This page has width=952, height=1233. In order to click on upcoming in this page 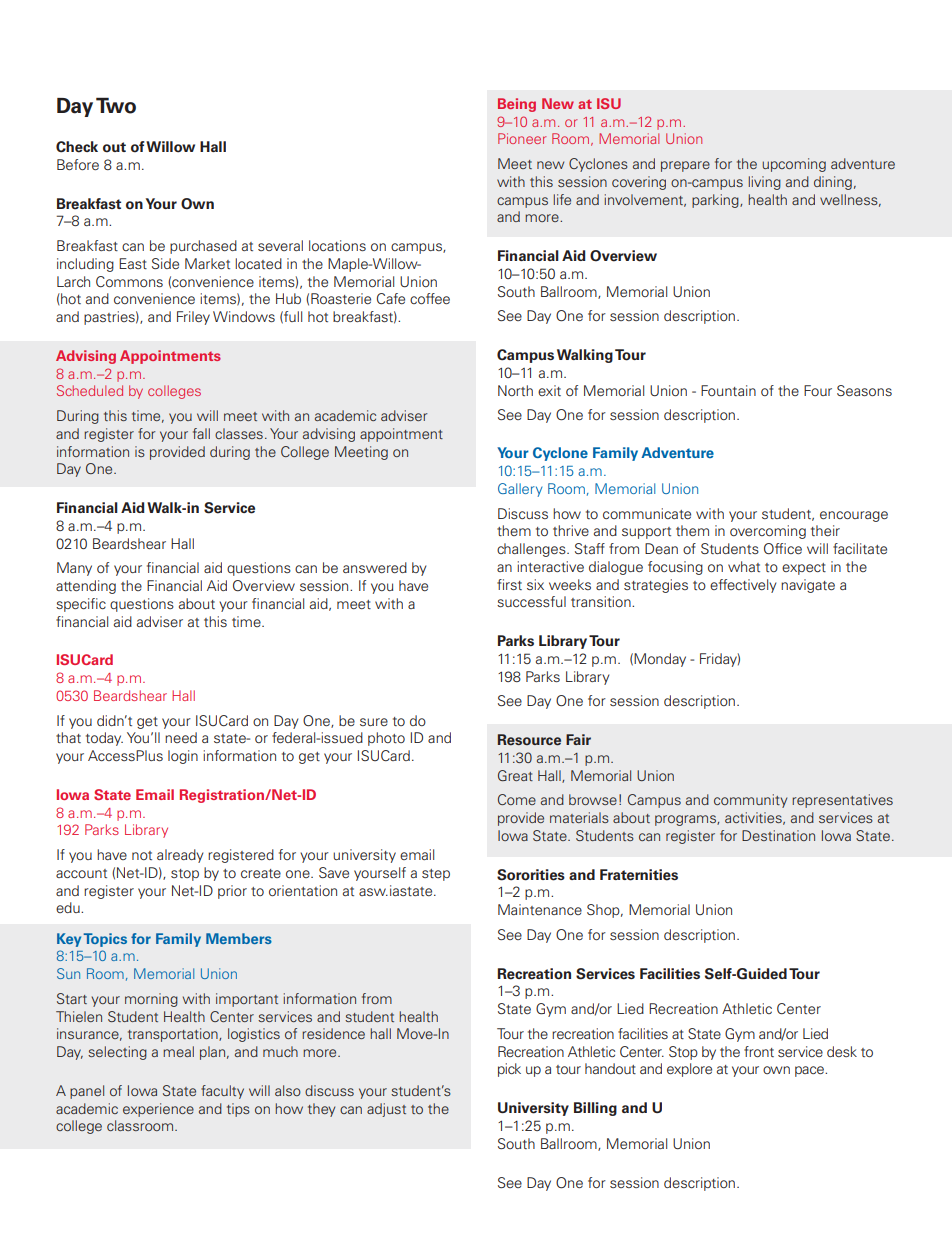, I will do `click(794, 165)`.
